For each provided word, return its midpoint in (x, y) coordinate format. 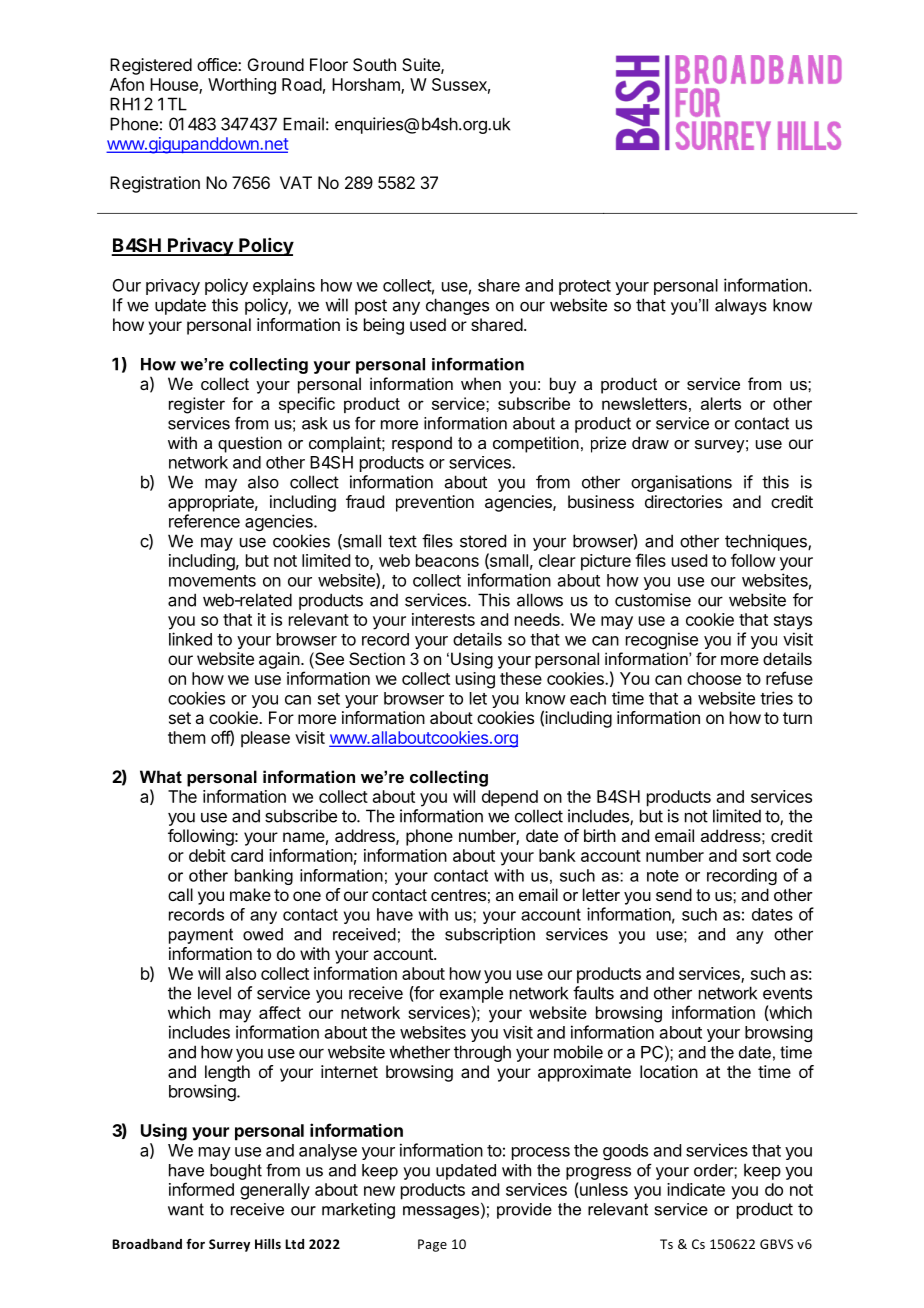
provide (524, 1211)
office (218, 64)
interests (443, 619)
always (741, 307)
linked (190, 639)
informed (201, 1189)
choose (714, 678)
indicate (696, 1189)
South (374, 64)
